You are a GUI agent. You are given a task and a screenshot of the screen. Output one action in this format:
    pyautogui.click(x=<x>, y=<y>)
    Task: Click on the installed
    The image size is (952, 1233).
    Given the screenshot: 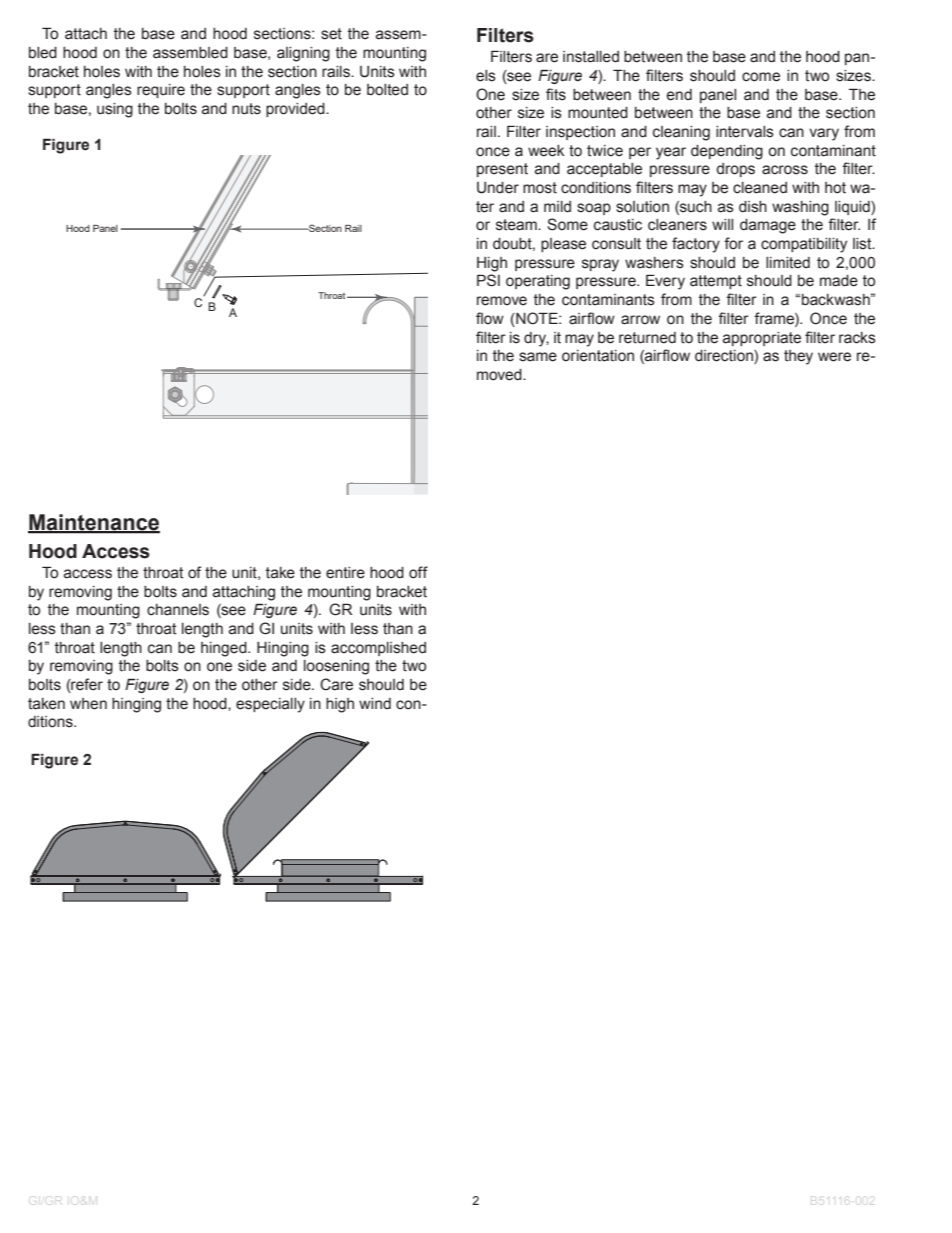 What is the action you would take?
    pyautogui.click(x=591, y=57)
